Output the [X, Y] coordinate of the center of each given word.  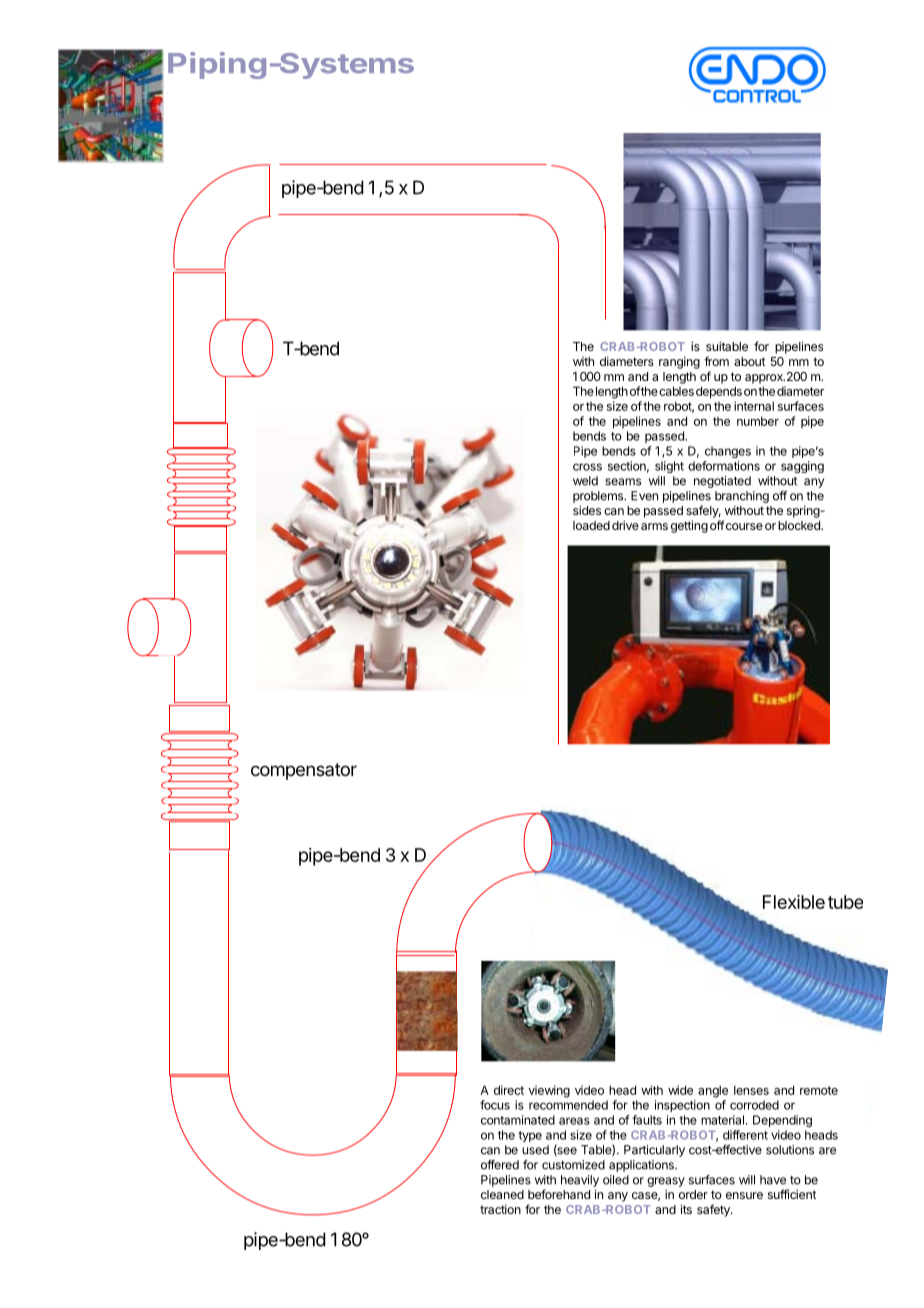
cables [676, 391]
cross [587, 467]
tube [845, 902]
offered [500, 1165]
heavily [580, 1181]
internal [754, 406]
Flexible [794, 902]
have [773, 1180]
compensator [304, 771]
